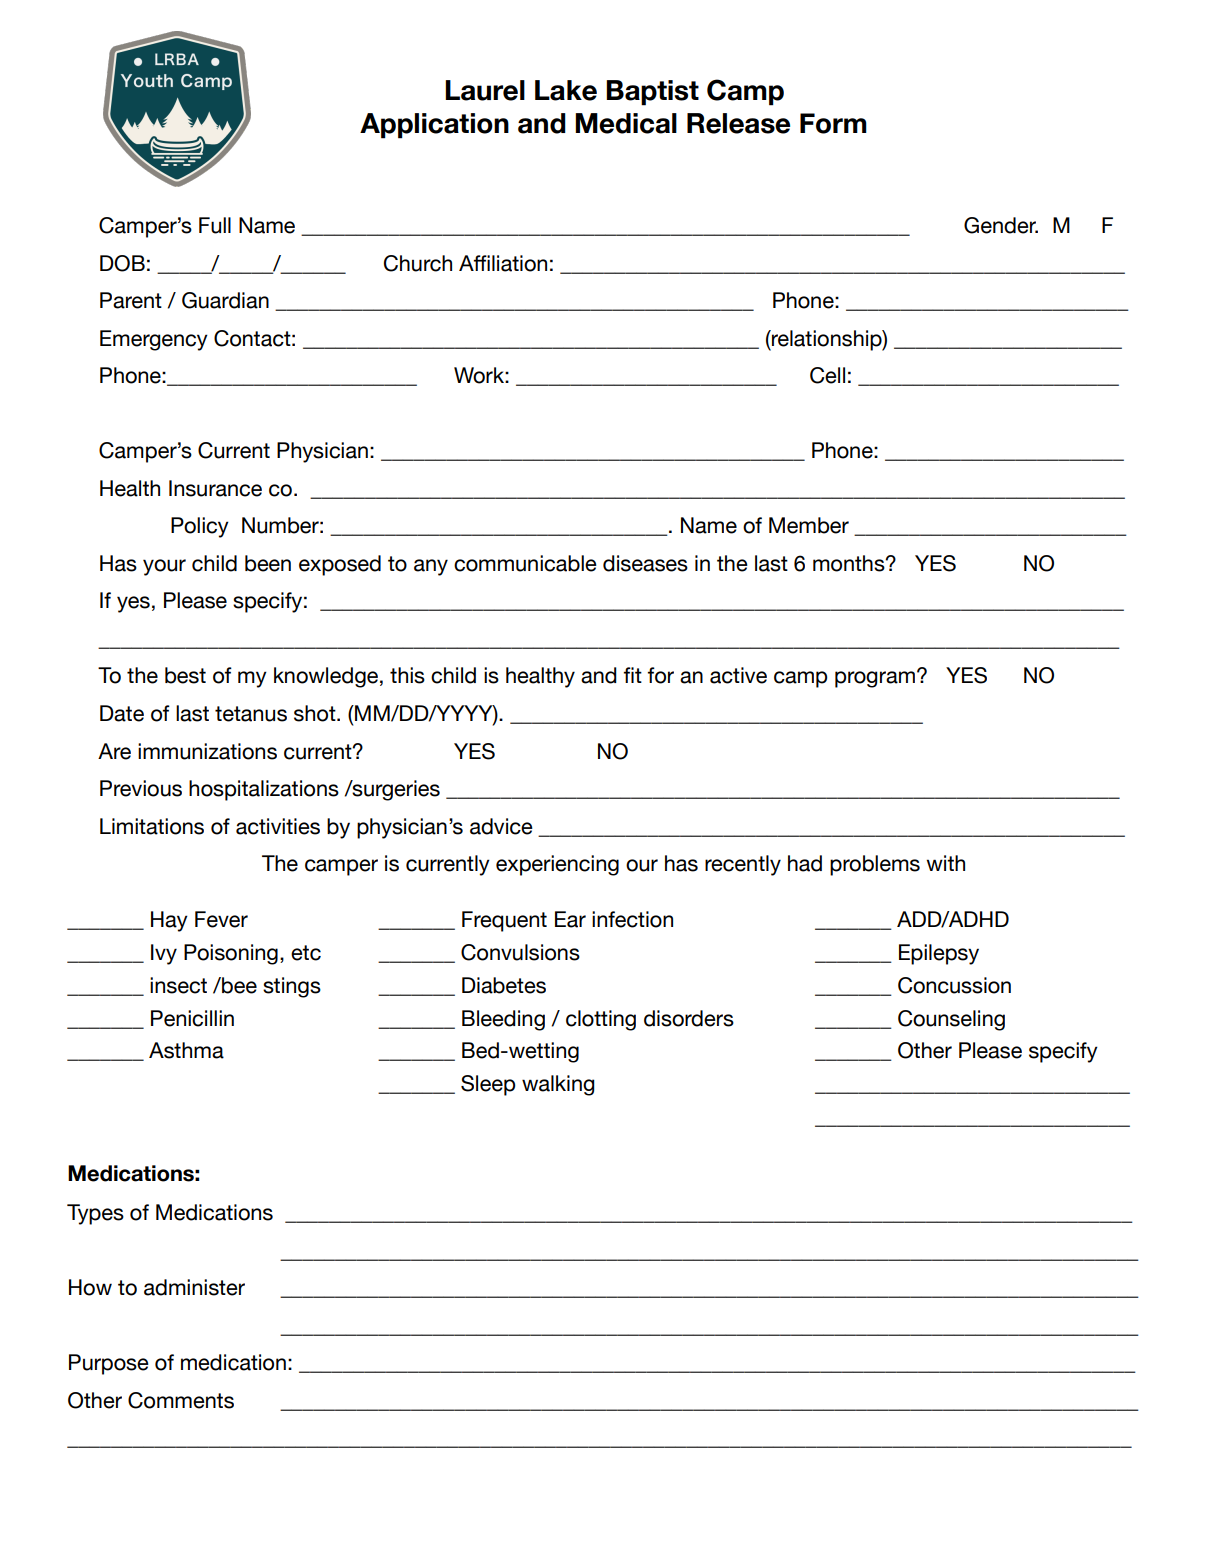  What do you see at coordinates (501, 826) in the page?
I see `advice` at bounding box center [501, 826].
